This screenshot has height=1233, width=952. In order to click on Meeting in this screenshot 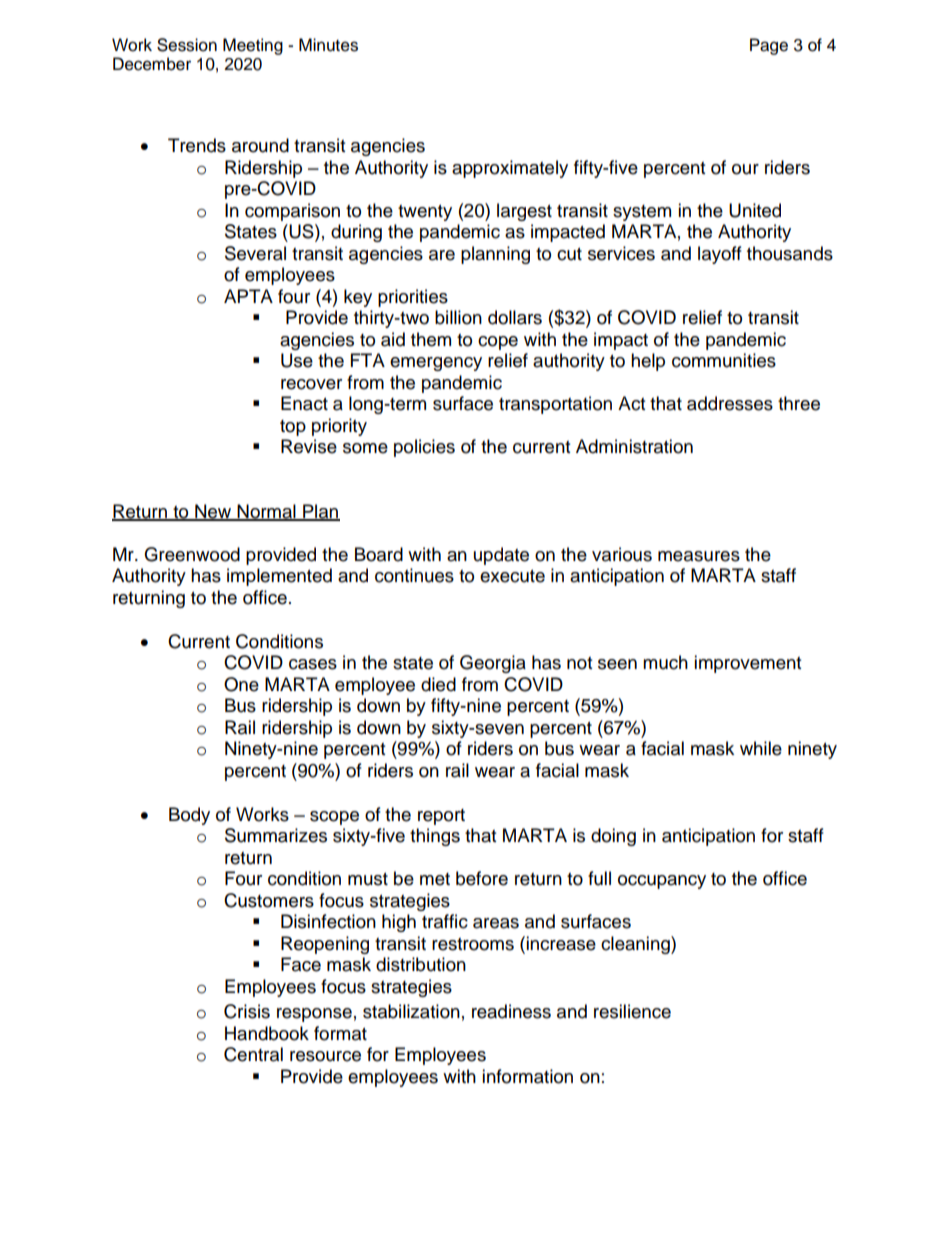, I will do `click(253, 46)`.
